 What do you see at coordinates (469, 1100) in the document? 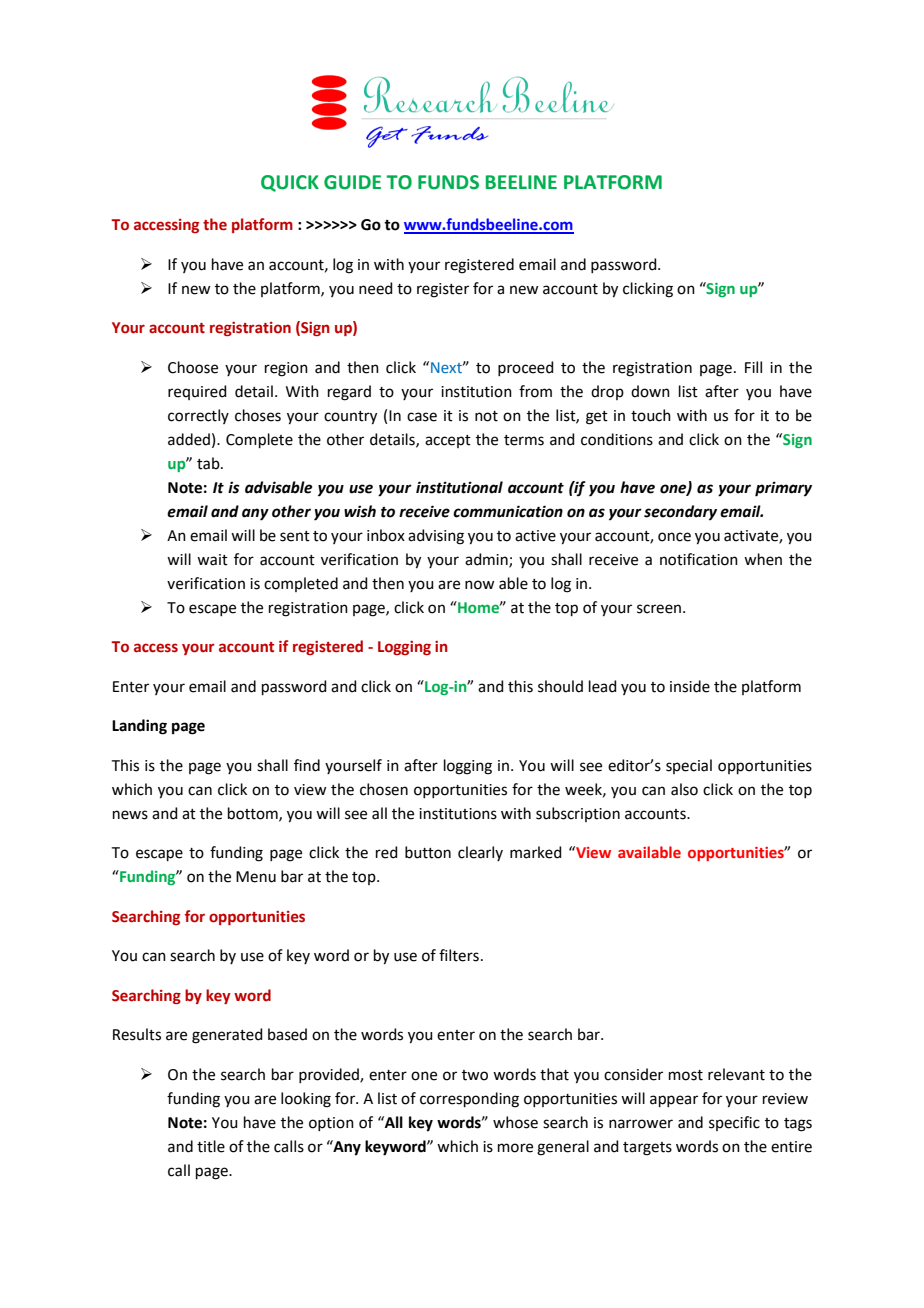
I see `corresponding` at bounding box center [469, 1100].
